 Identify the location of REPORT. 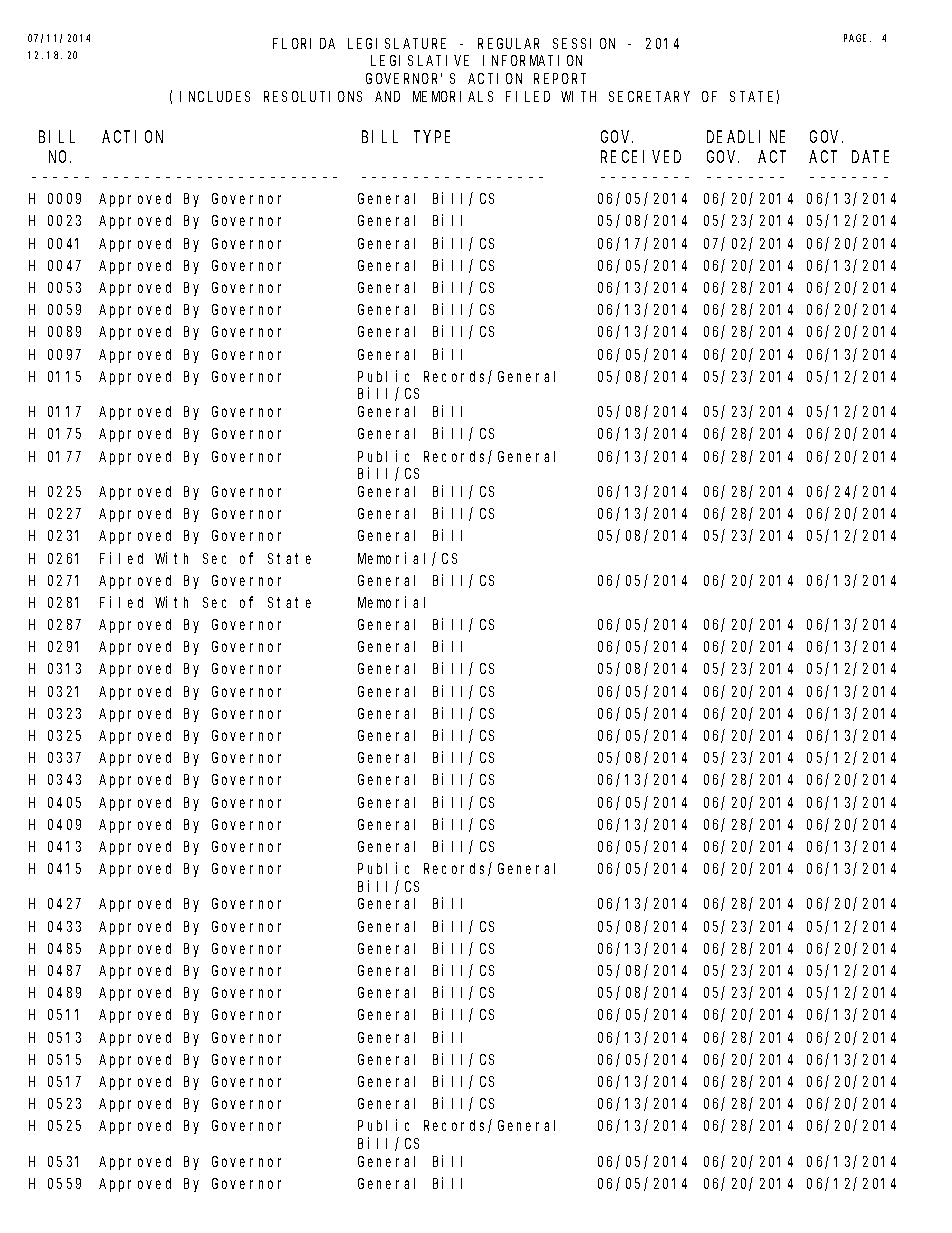
(560, 78).
